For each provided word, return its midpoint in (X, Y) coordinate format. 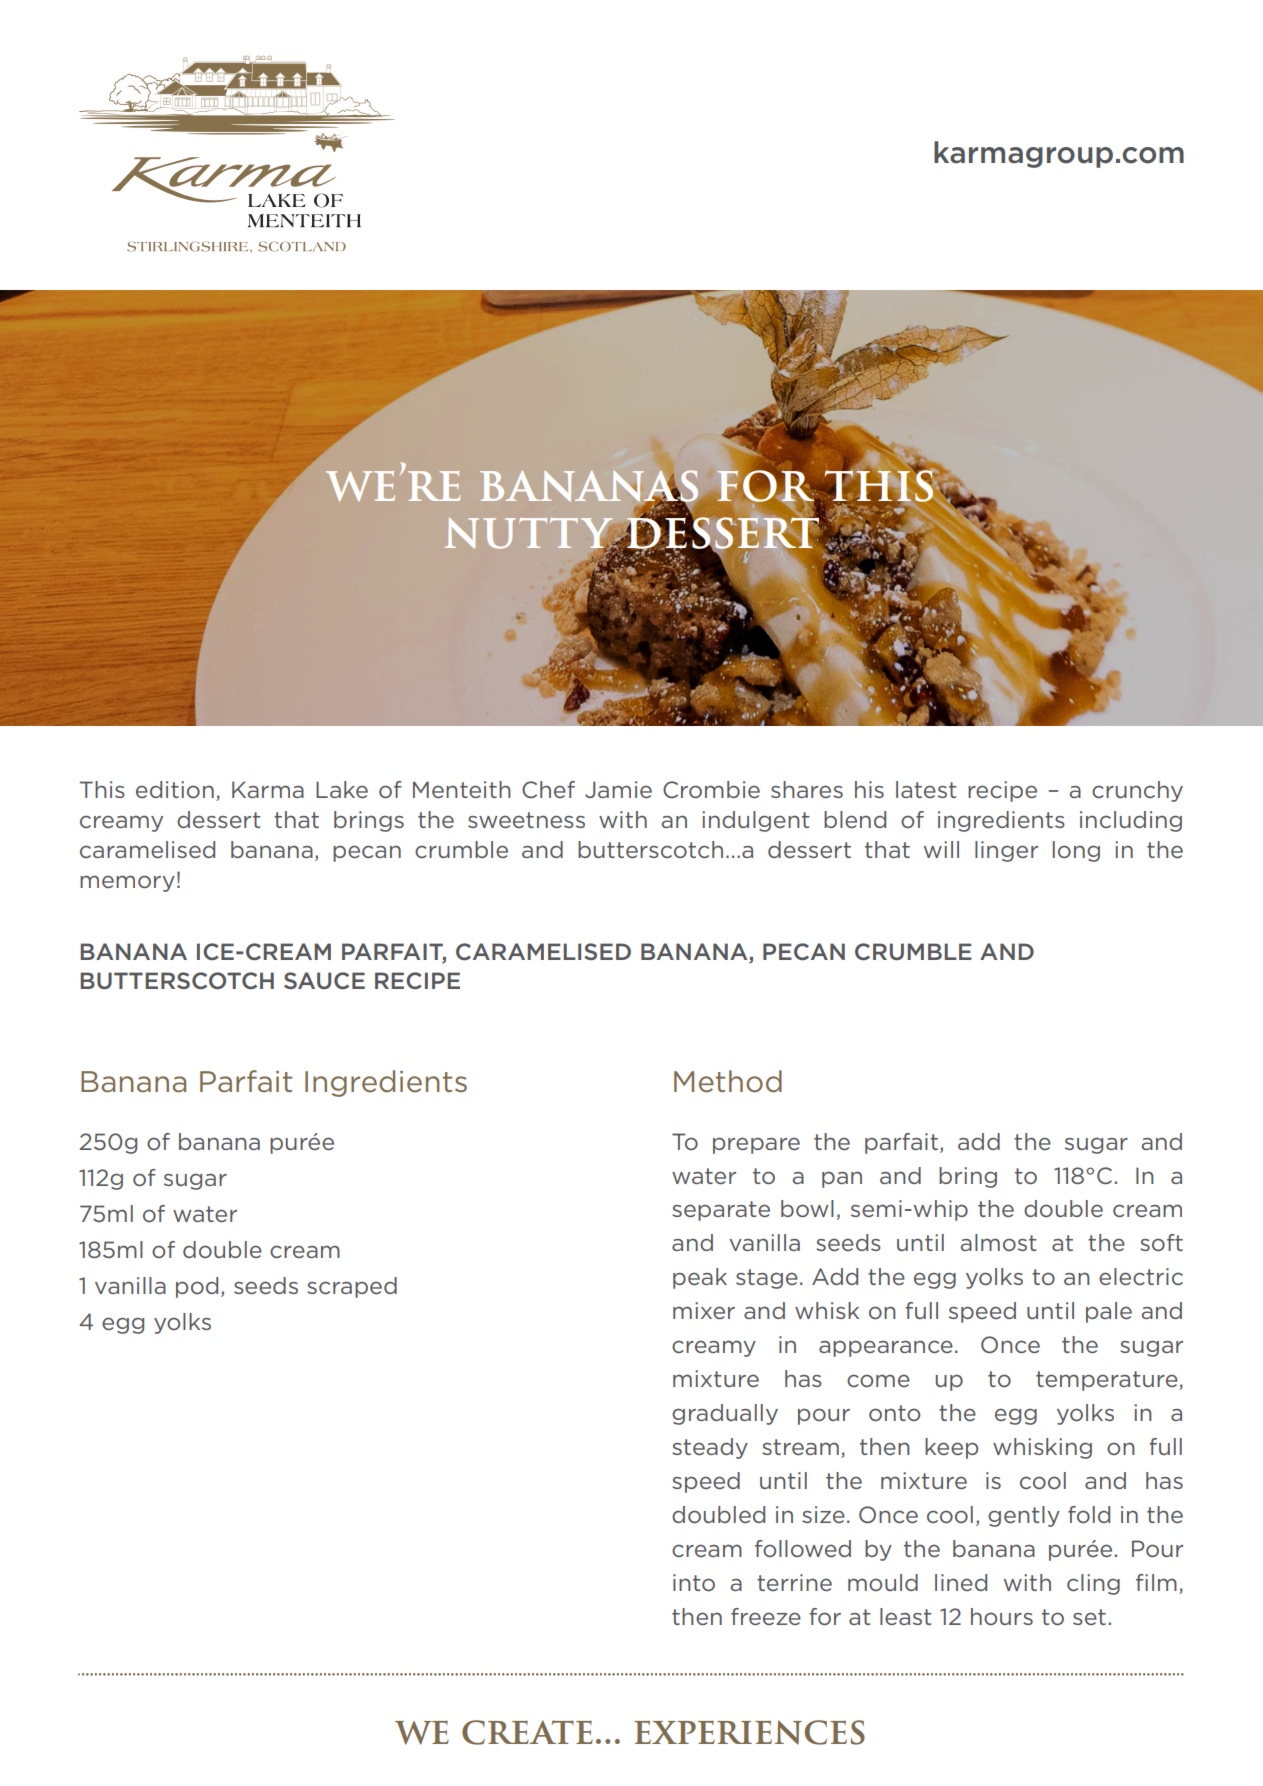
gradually (725, 1414)
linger (1006, 851)
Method (728, 1081)
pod (197, 1287)
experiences (749, 1732)
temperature (1108, 1381)
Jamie (618, 789)
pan (842, 1179)
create (527, 1732)
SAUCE (324, 980)
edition (175, 789)
